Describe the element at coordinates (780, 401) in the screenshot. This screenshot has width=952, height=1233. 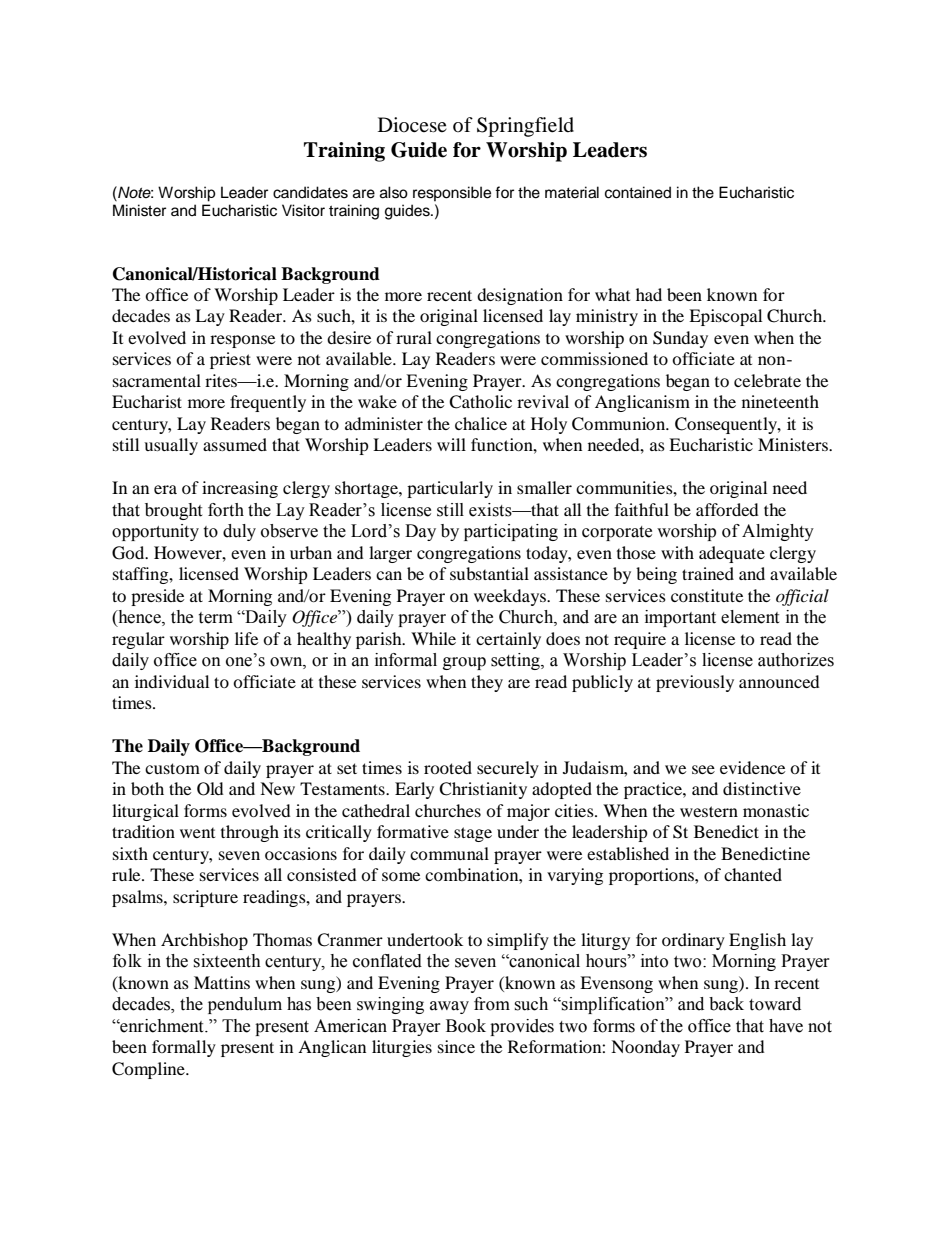
I see `nineteenth` at that location.
